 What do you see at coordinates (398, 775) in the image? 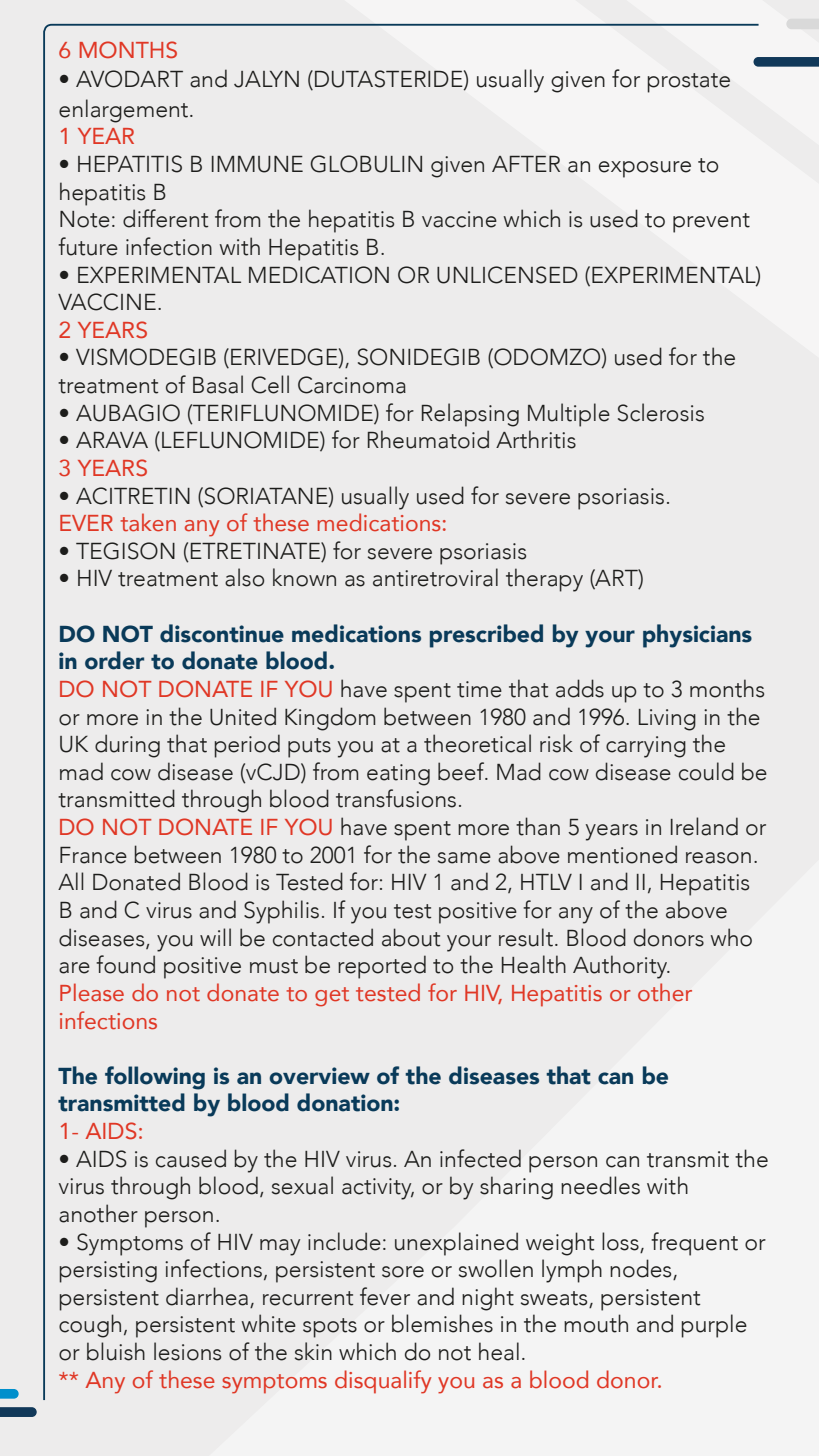
I see `eating` at bounding box center [398, 775].
